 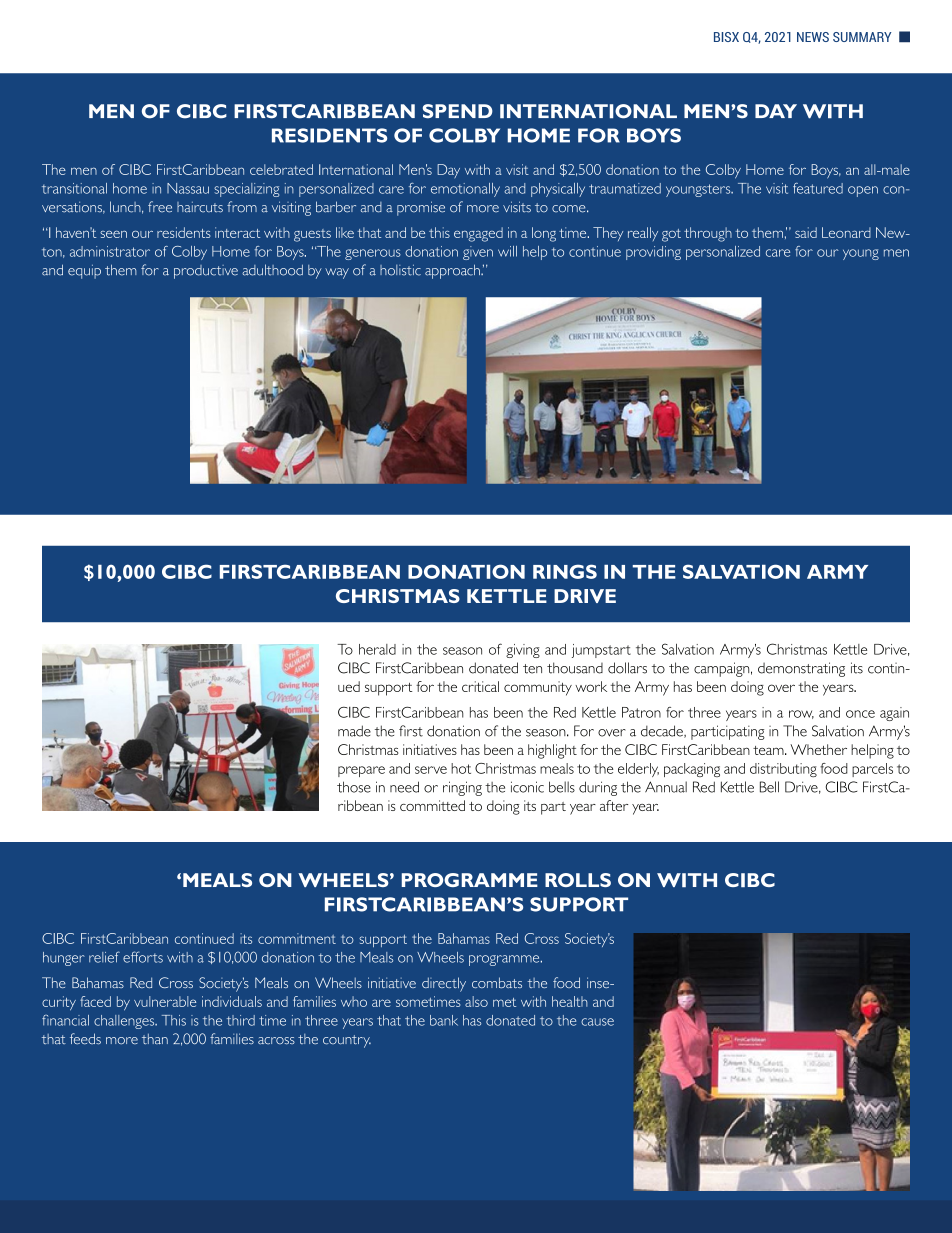 What do you see at coordinates (165, 1001) in the screenshot?
I see `vulnerable` at bounding box center [165, 1001].
